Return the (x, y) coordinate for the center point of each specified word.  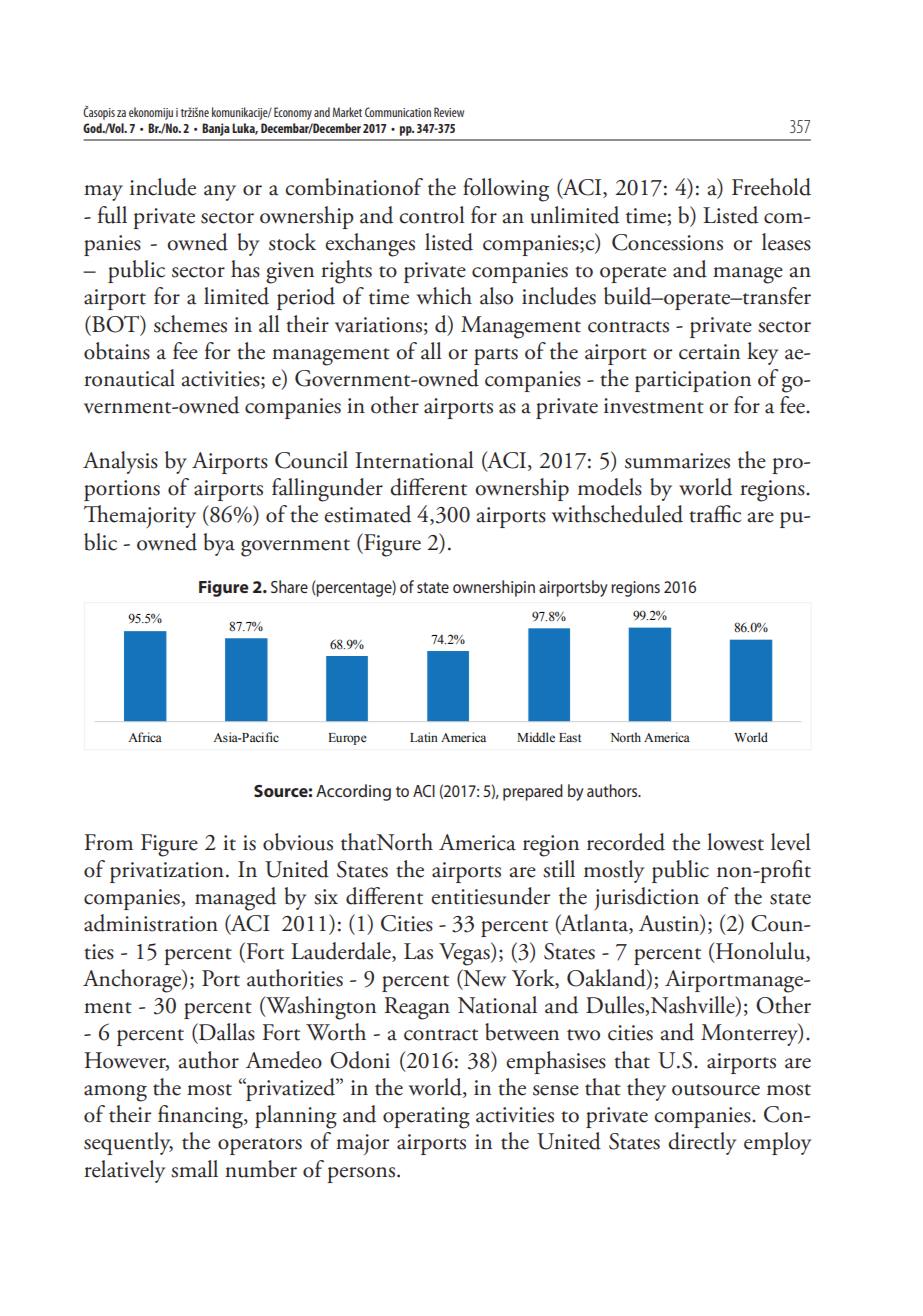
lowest (735, 842)
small (194, 1169)
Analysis (120, 462)
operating (426, 1118)
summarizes (677, 461)
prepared (533, 792)
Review (449, 112)
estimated (367, 514)
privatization (167, 872)
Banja (216, 129)
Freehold (771, 187)
